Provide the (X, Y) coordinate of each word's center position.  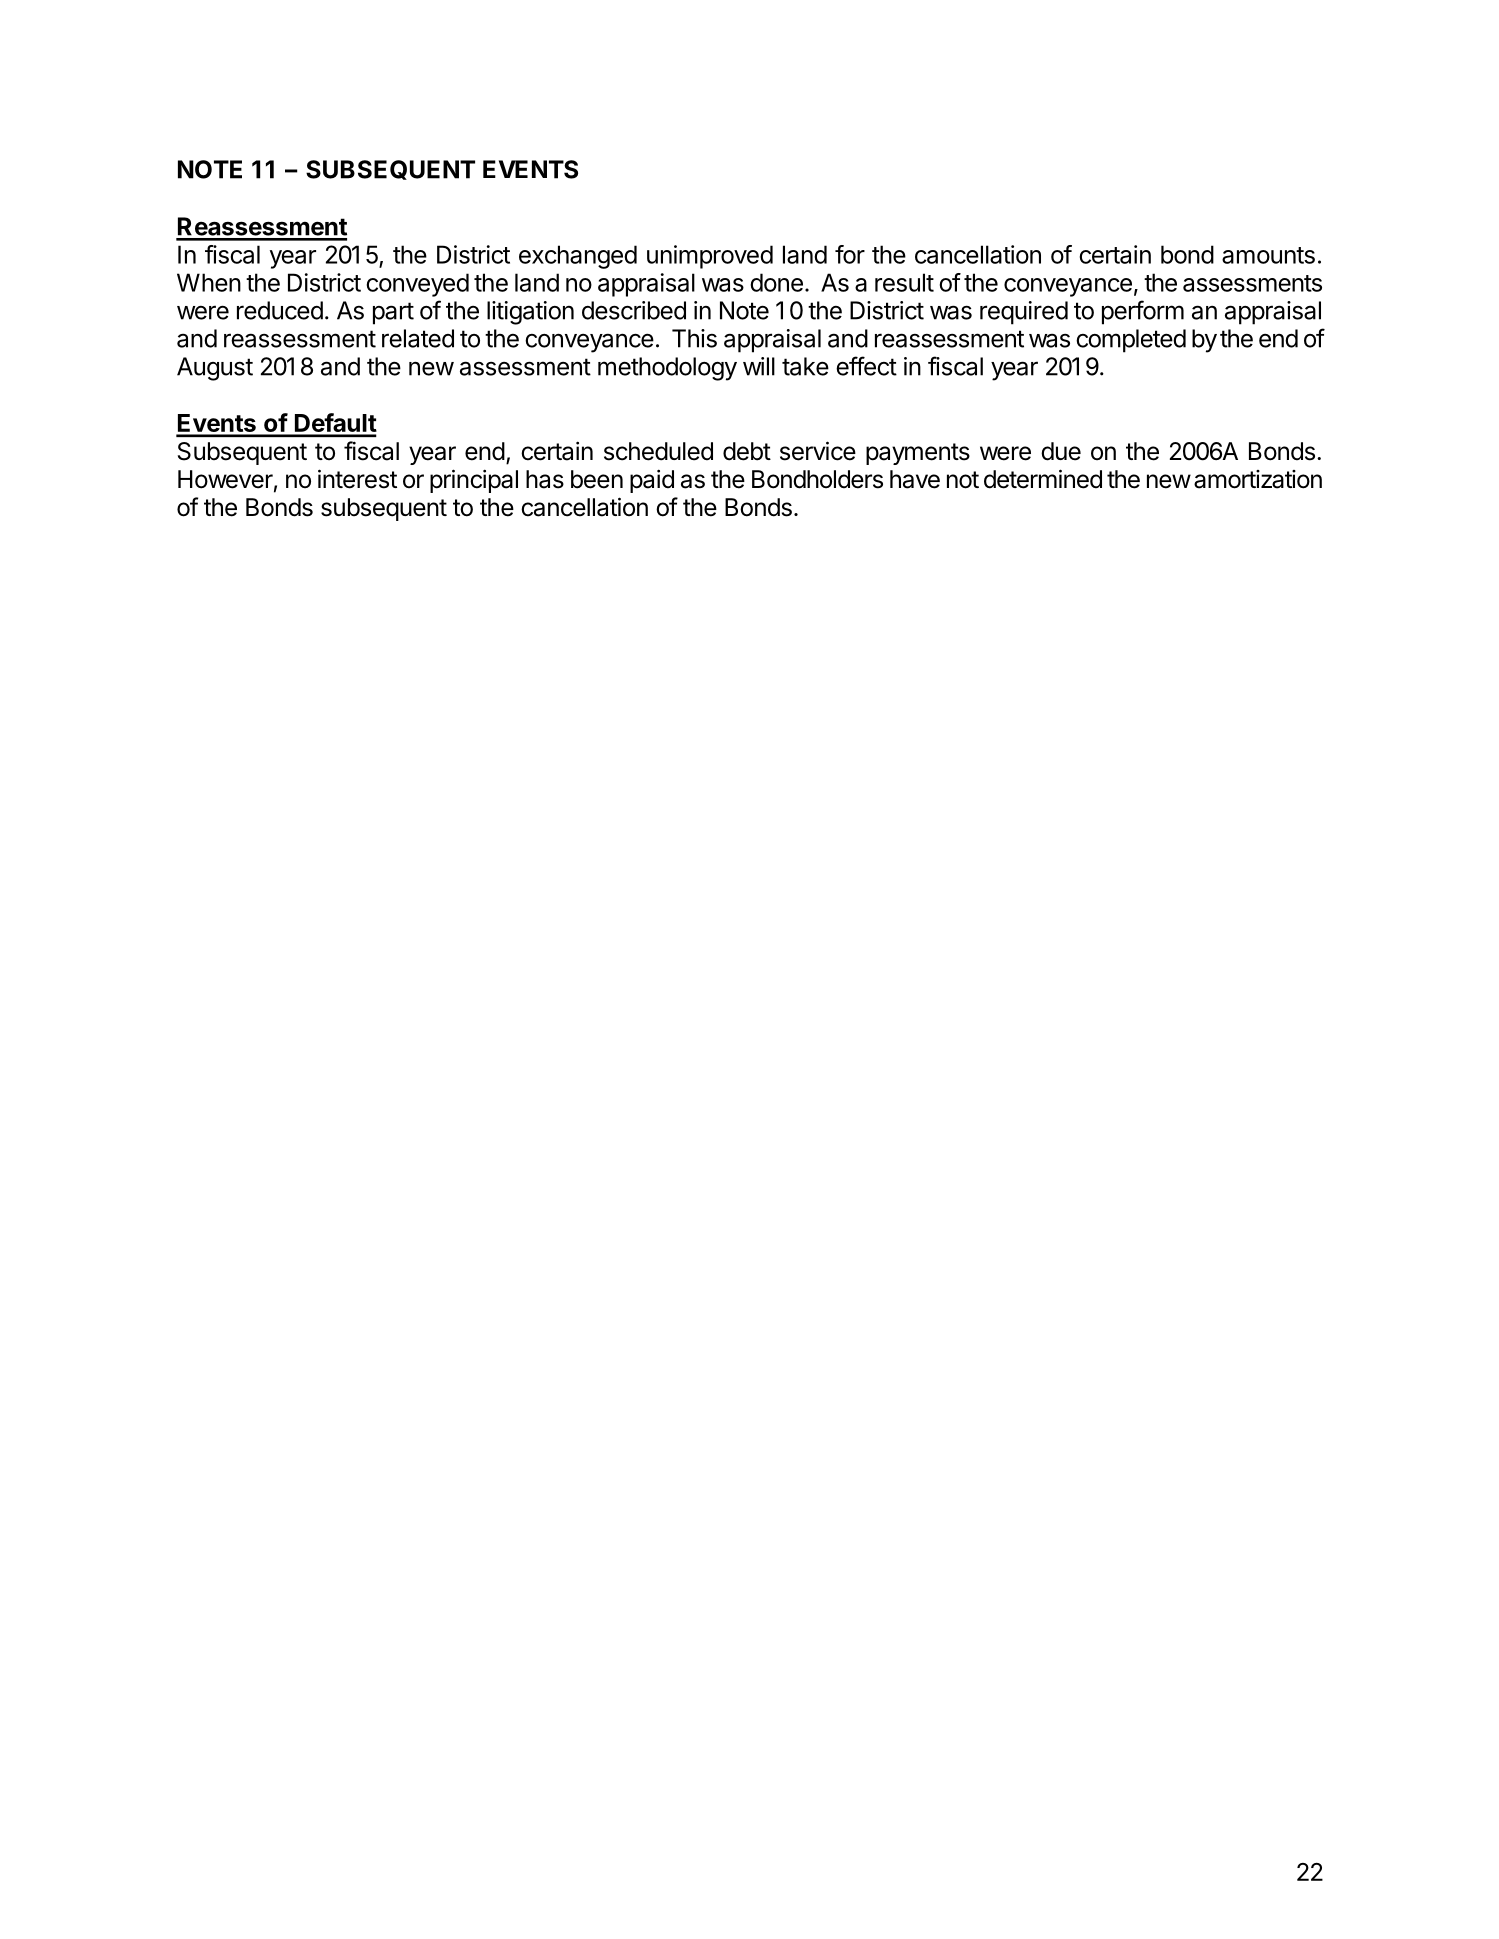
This (694, 338)
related (418, 338)
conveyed (417, 285)
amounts (1268, 255)
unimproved (710, 257)
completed (1131, 341)
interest (357, 479)
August (215, 369)
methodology (667, 369)
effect (866, 366)
